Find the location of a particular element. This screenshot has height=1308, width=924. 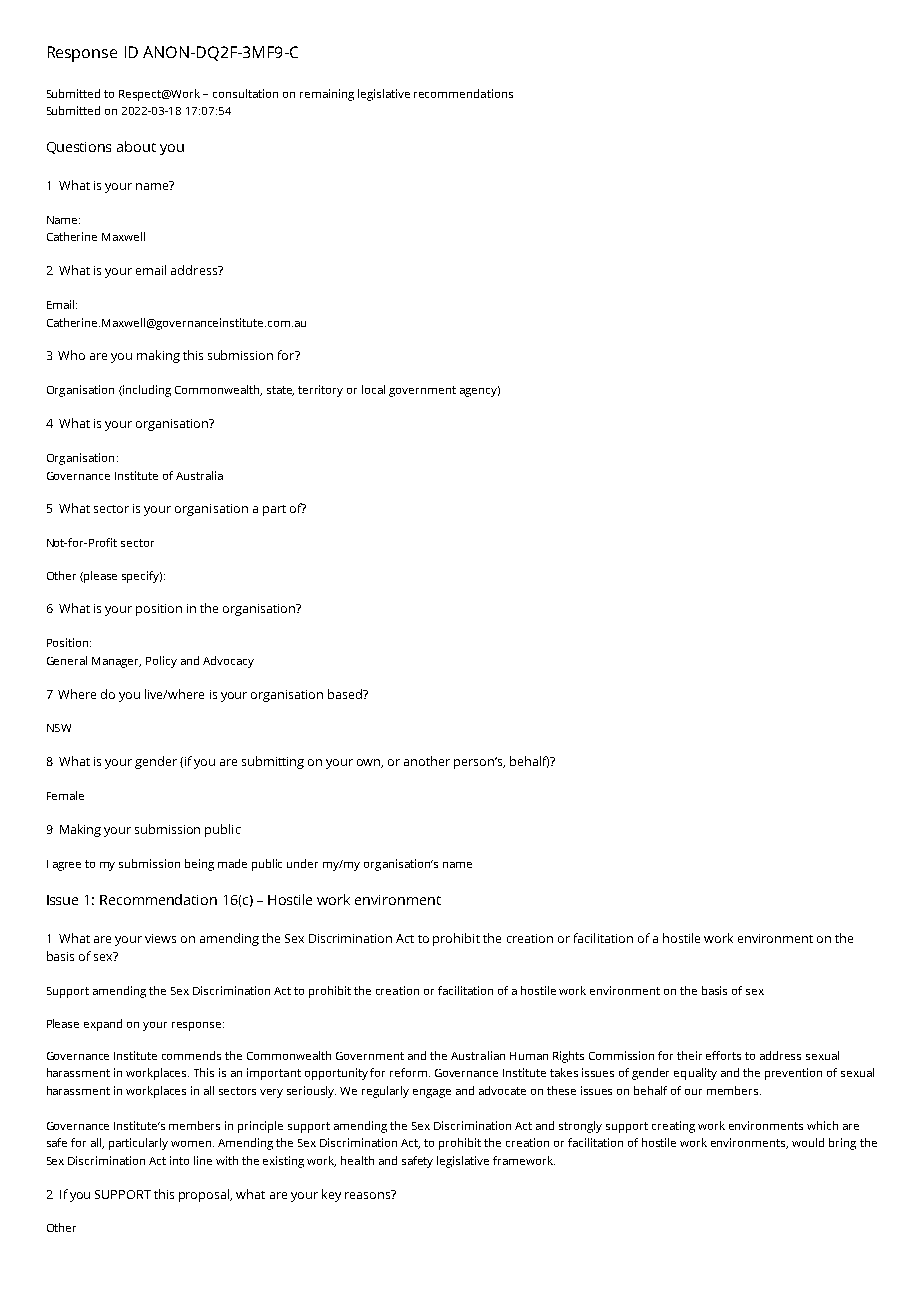

submitting is located at coordinates (273, 762).
